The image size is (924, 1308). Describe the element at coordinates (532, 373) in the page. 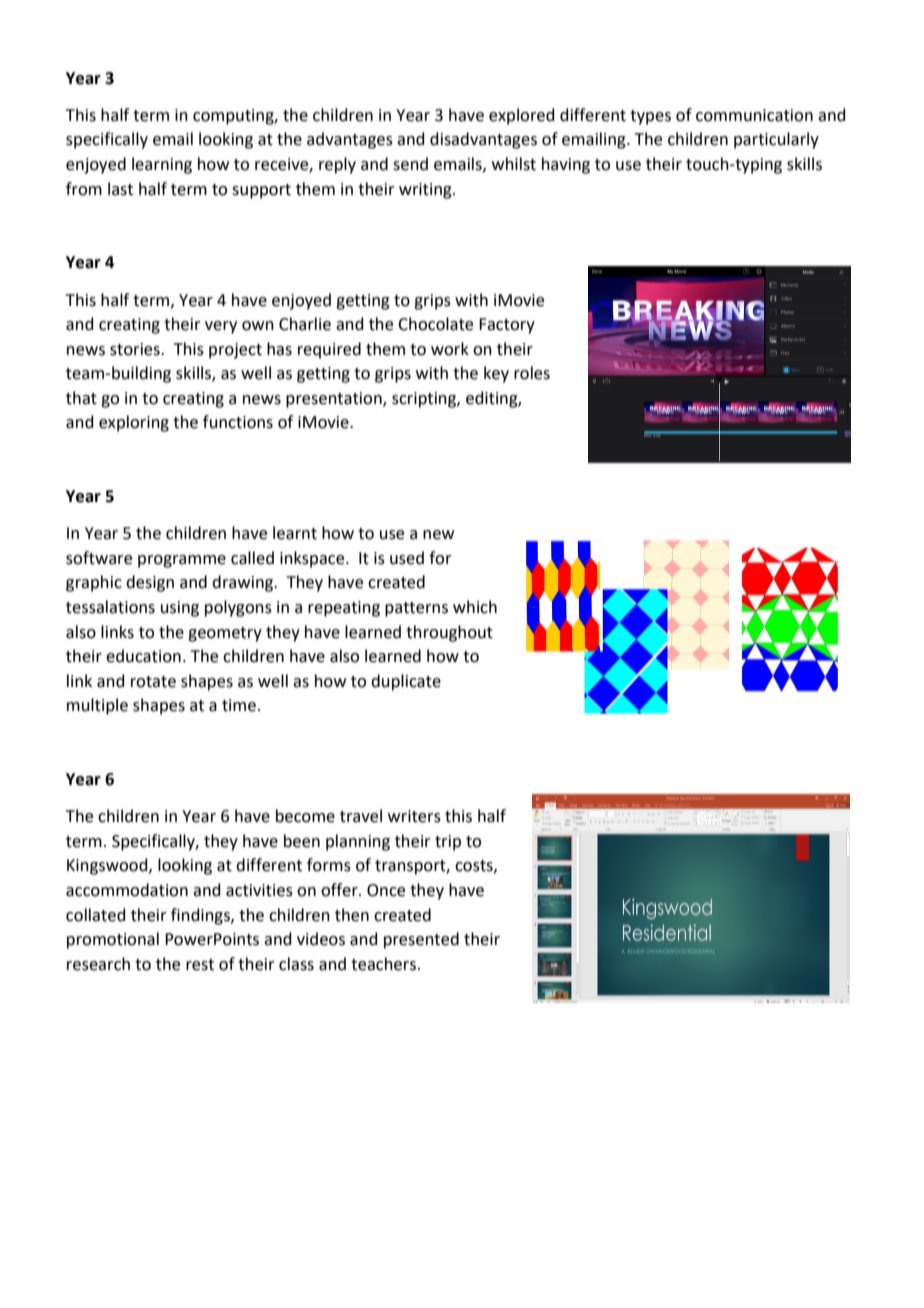

I see `roles` at that location.
